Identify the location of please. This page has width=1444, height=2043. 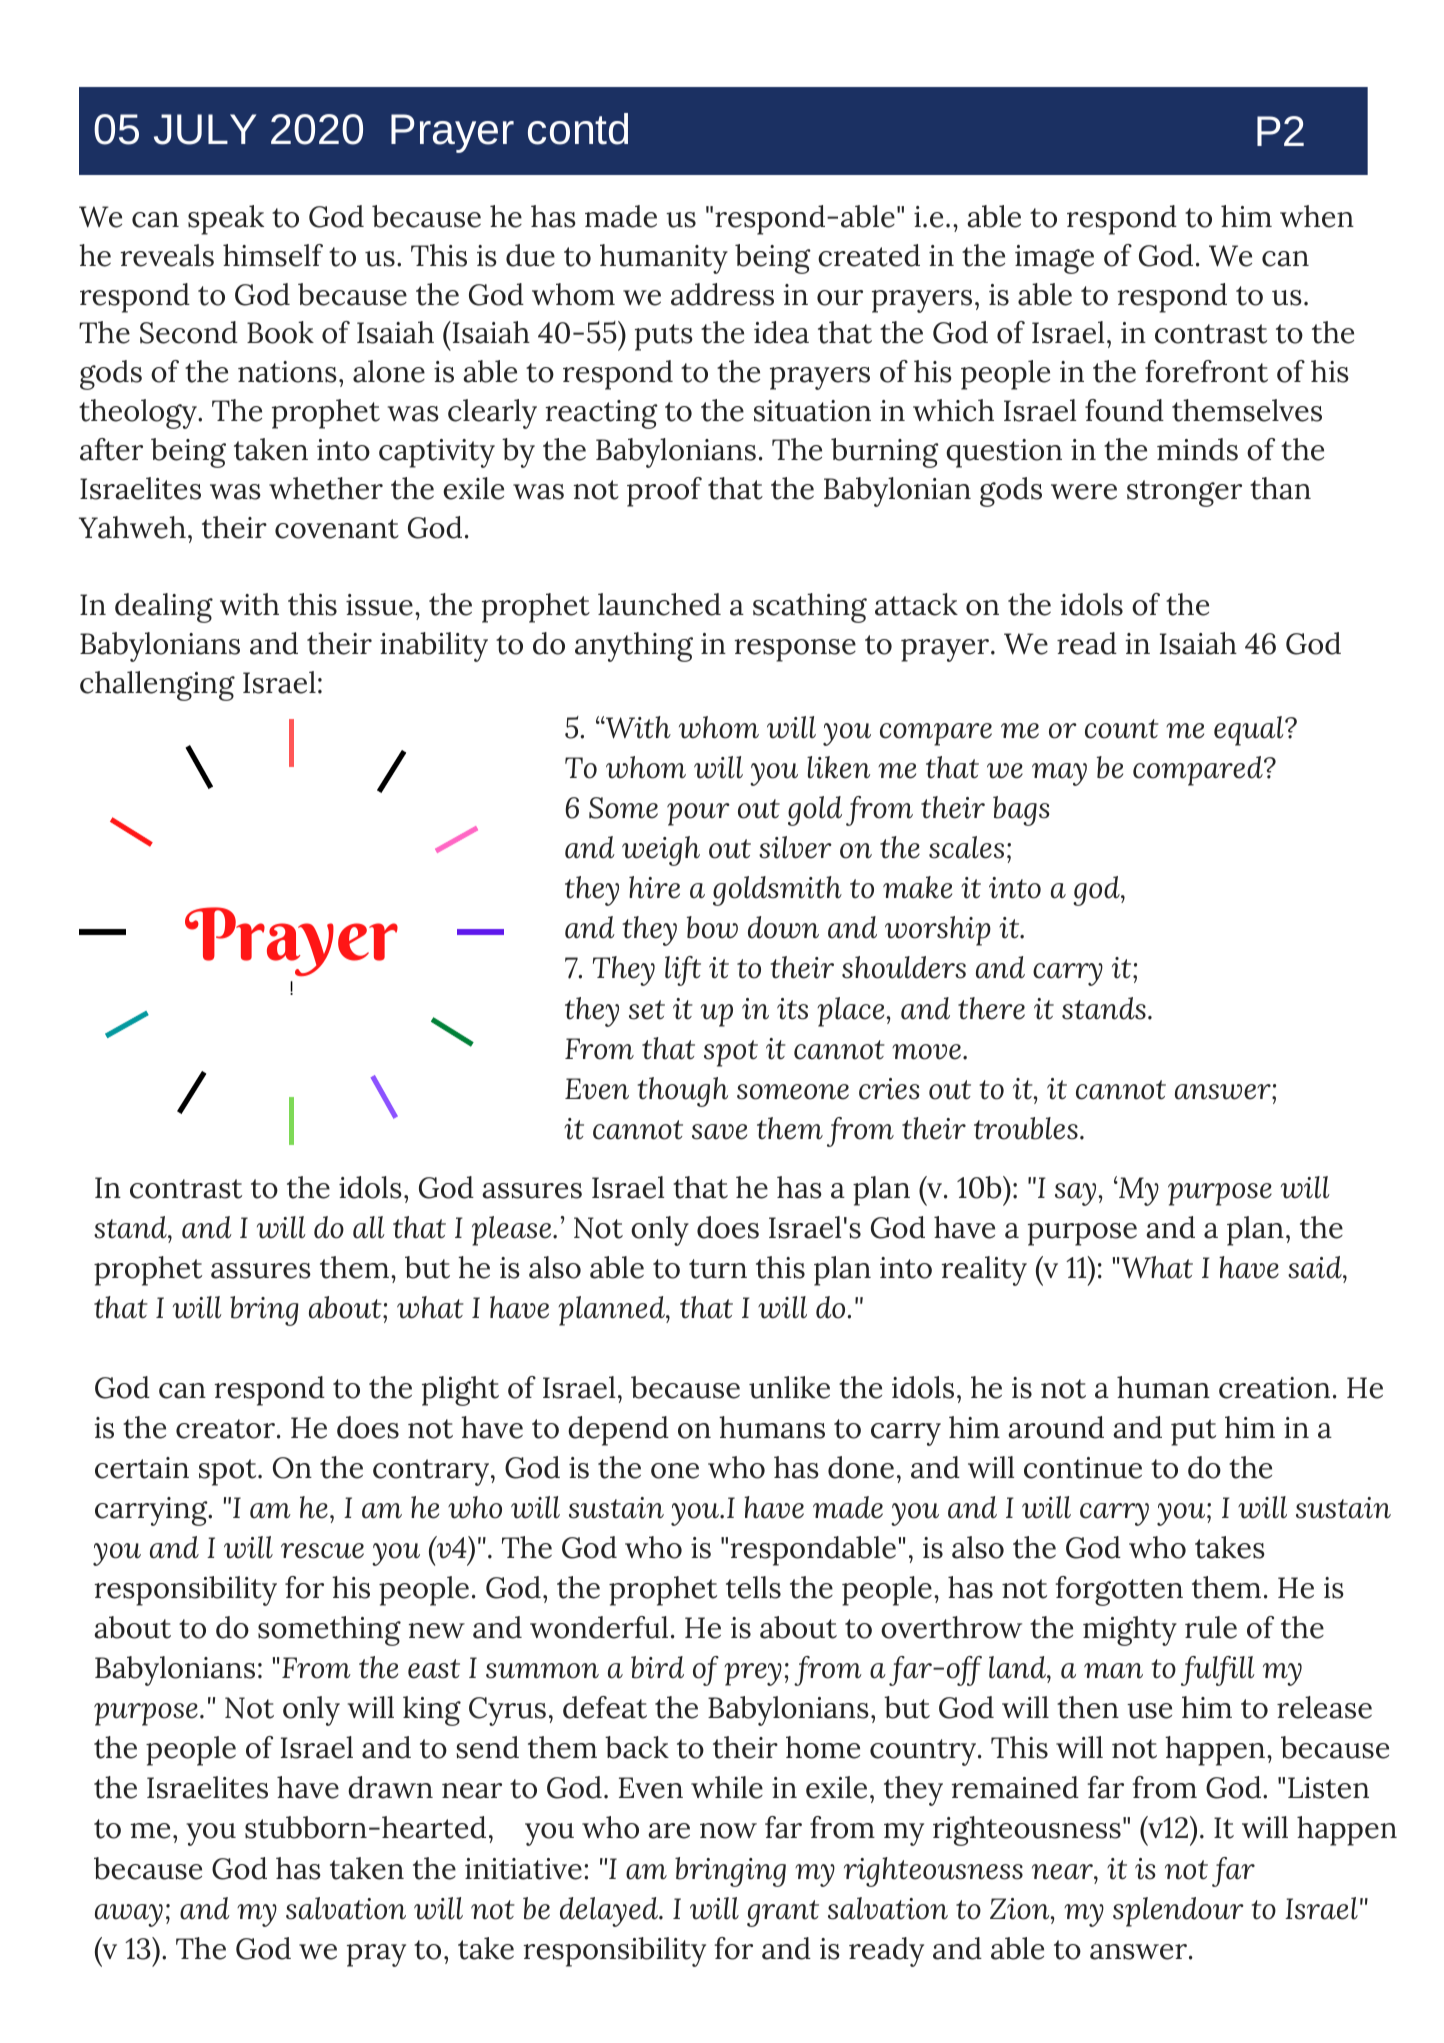
(513, 1231).
